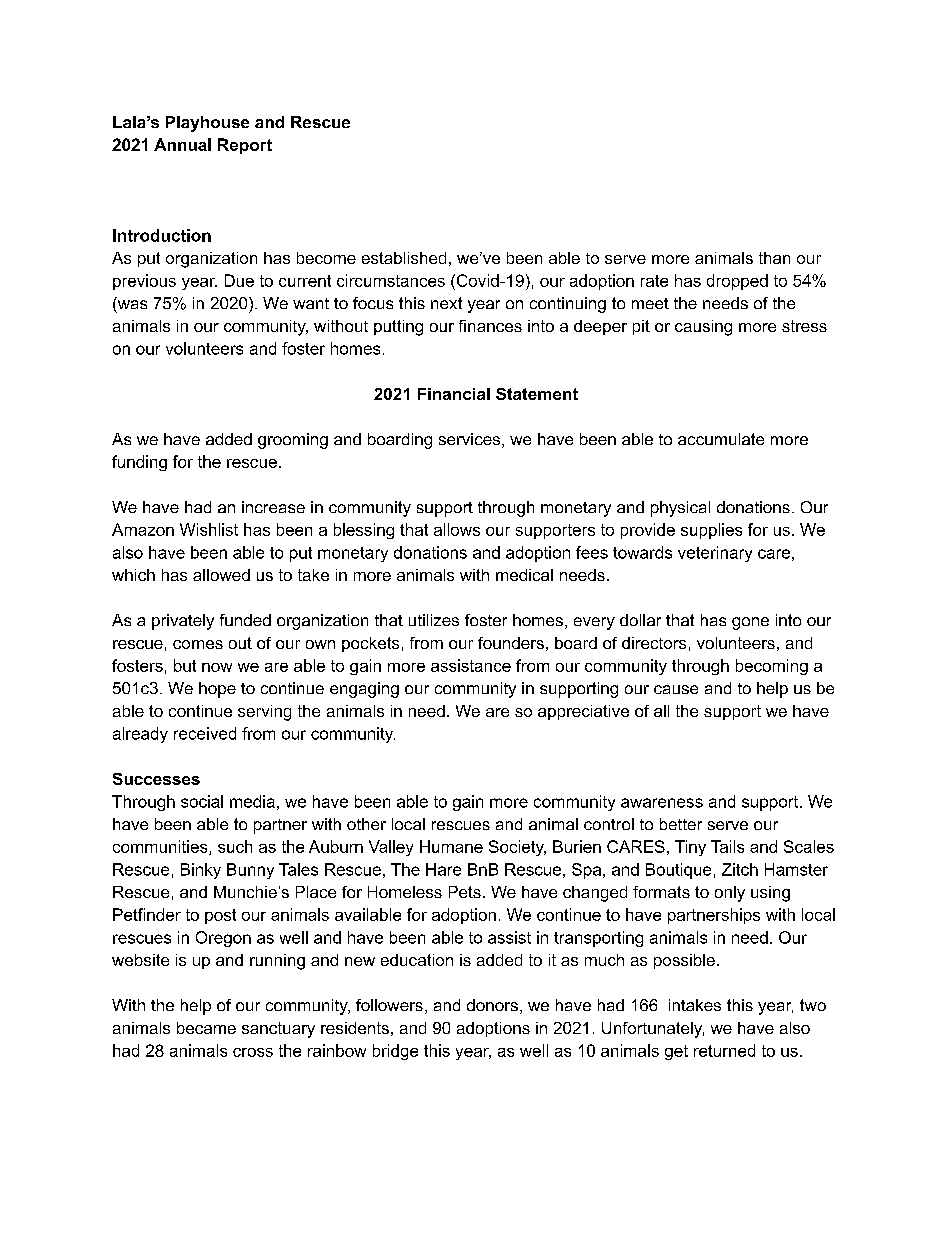  Describe the element at coordinates (209, 529) in the screenshot. I see `Wishlist` at that location.
